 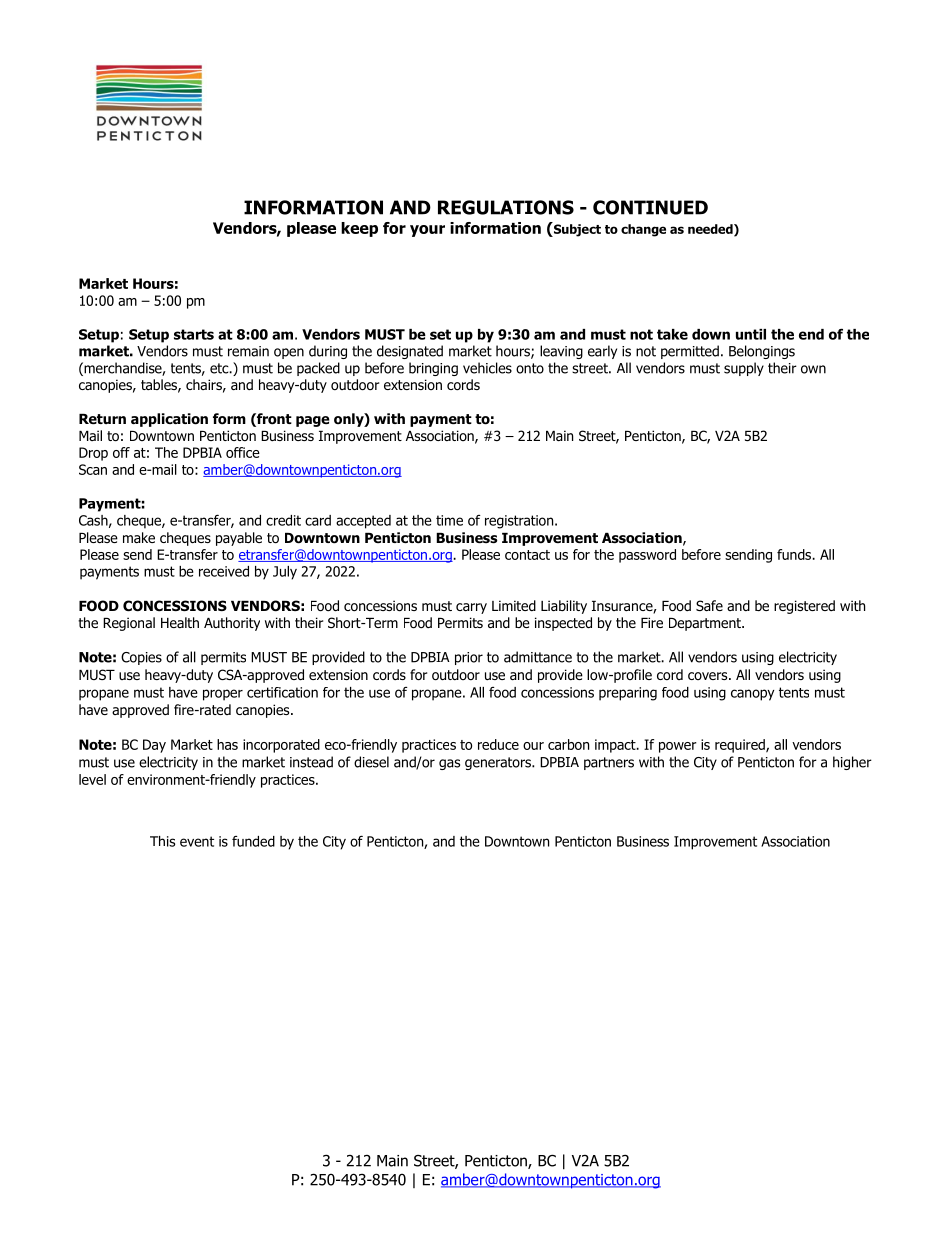 I want to click on supply, so click(x=744, y=369).
